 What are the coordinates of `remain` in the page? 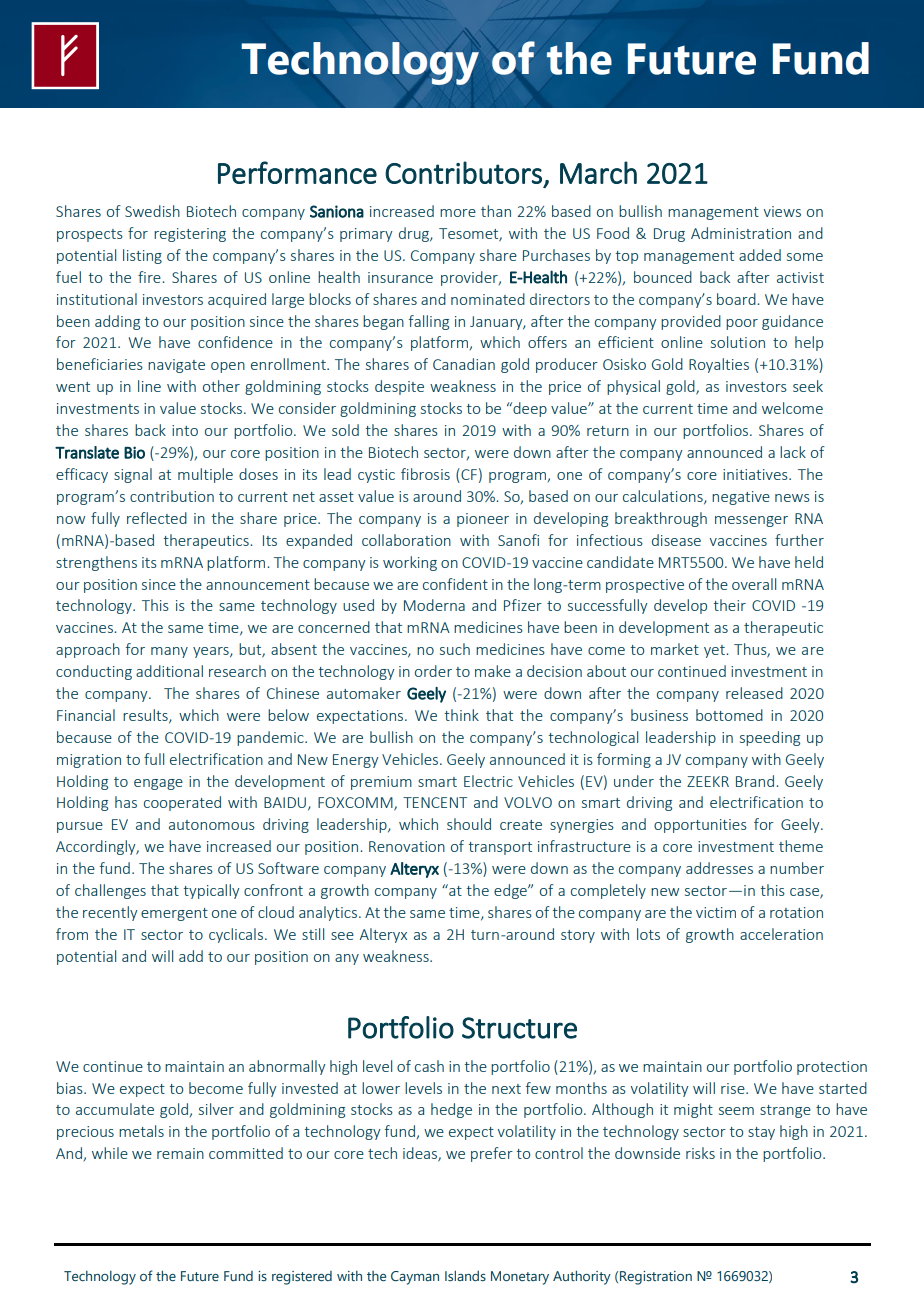 It's located at (180, 1153).
